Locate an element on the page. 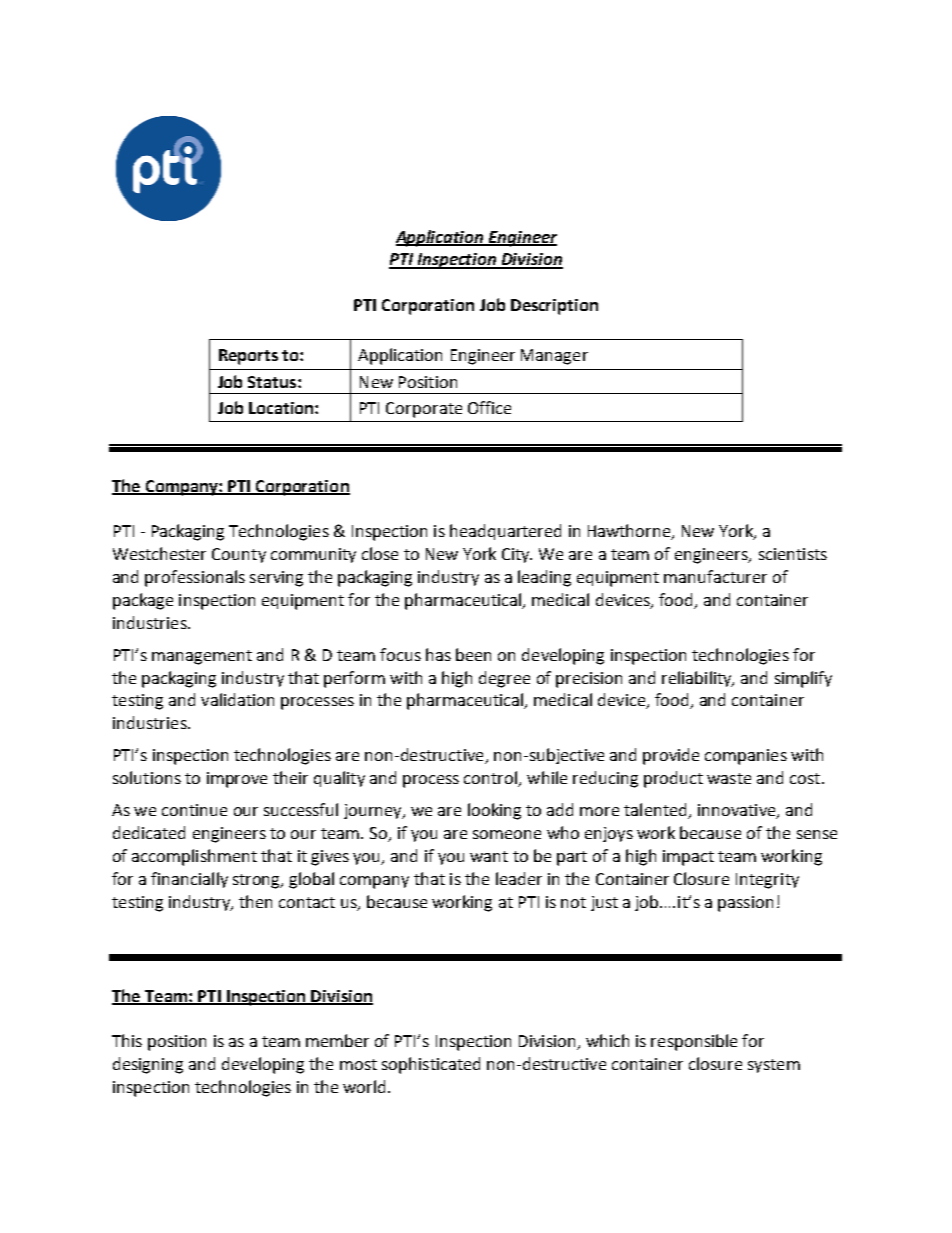 This page has height=1233, width=952. designing is located at coordinates (148, 1065).
